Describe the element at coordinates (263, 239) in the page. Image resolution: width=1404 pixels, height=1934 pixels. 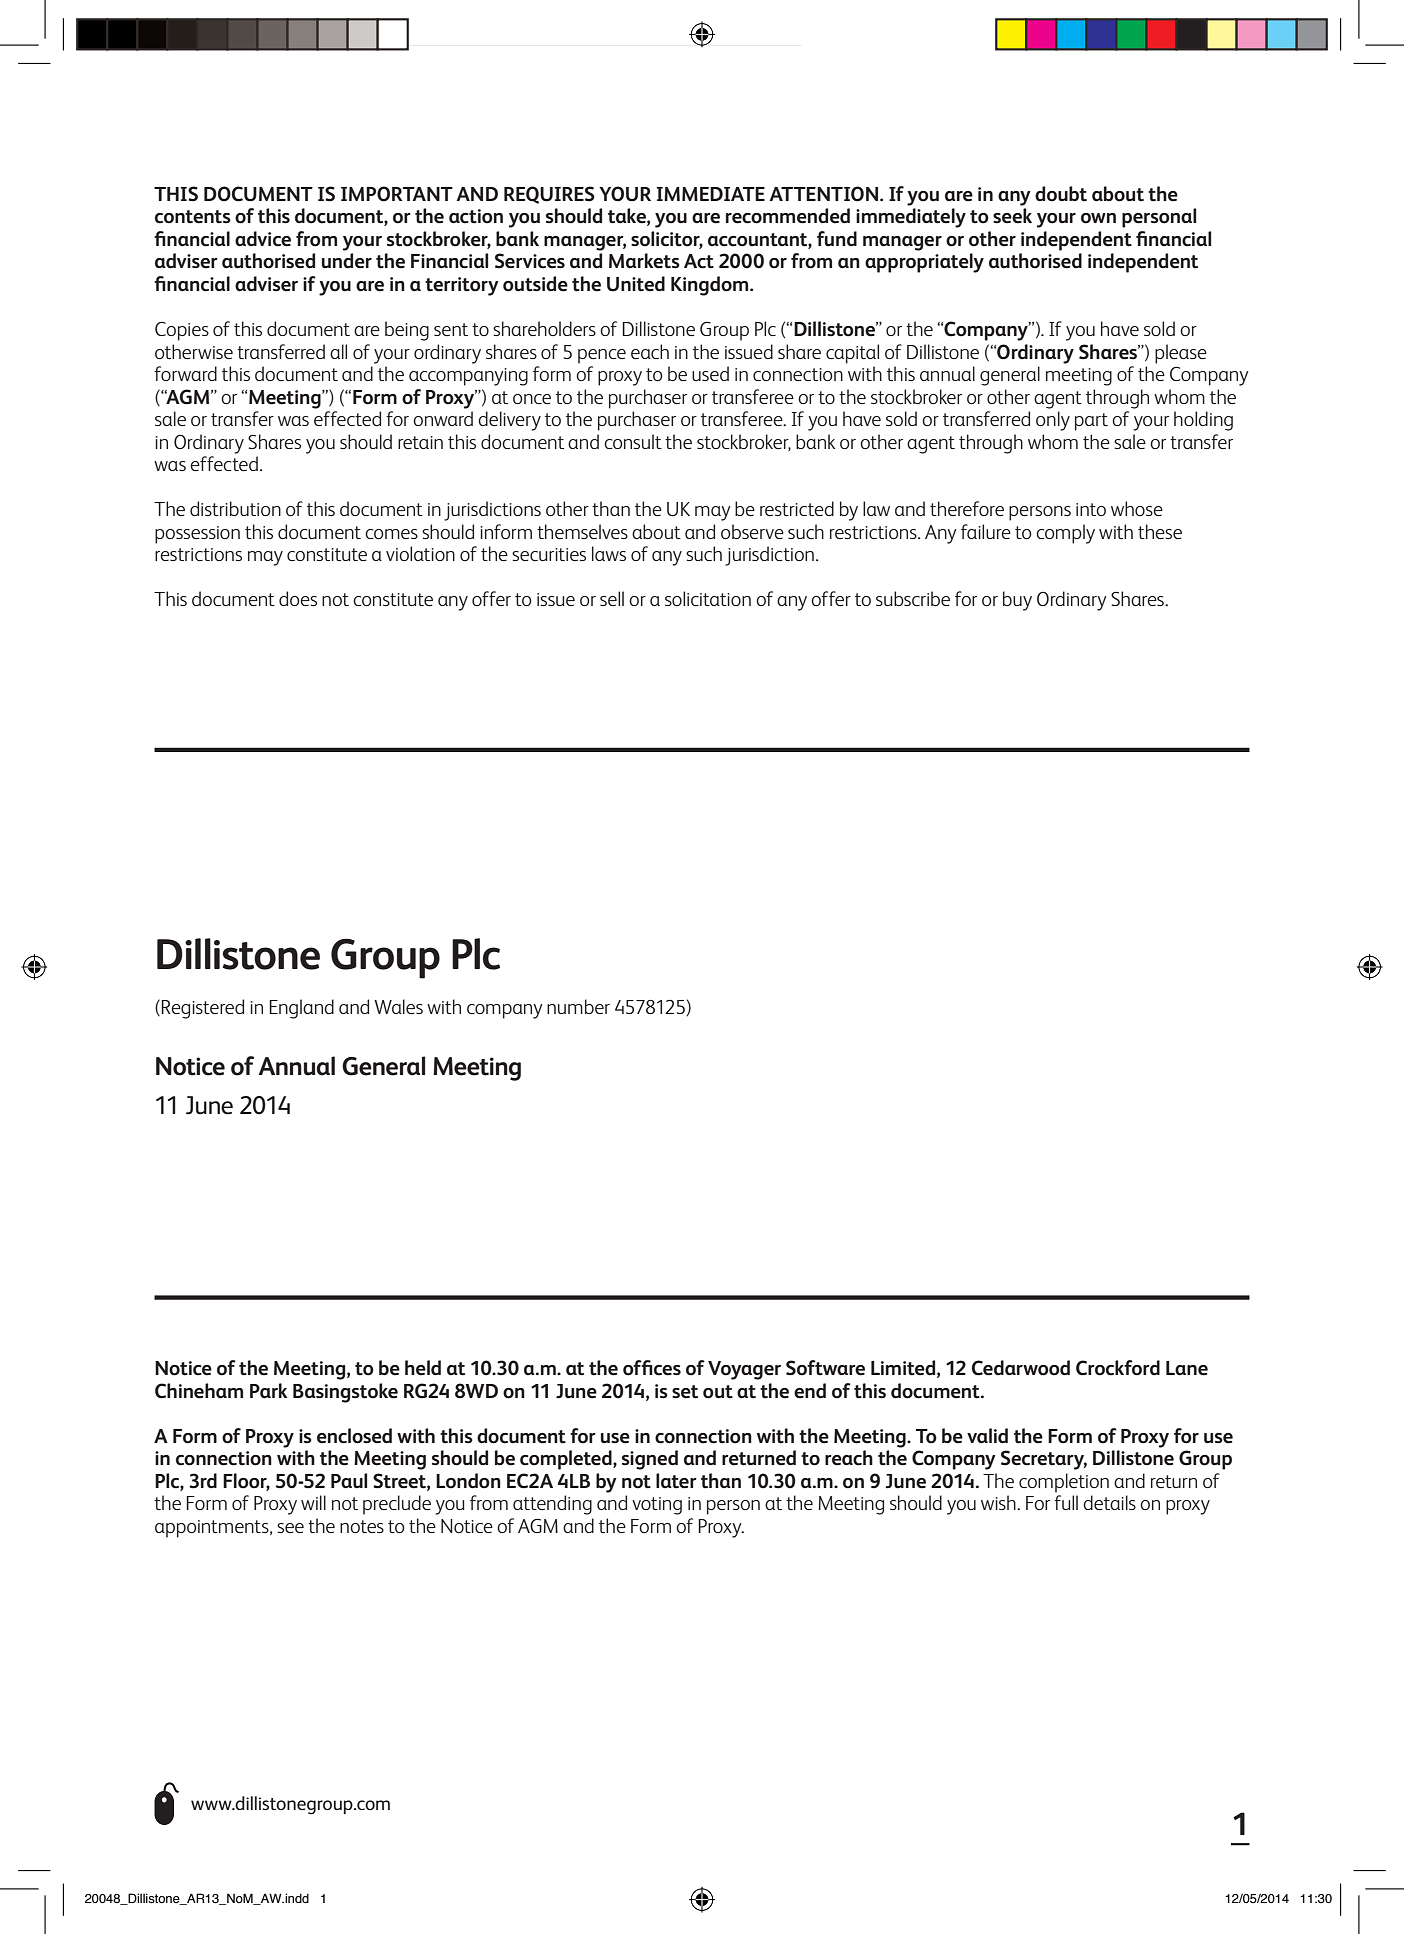
I see `advice` at that location.
